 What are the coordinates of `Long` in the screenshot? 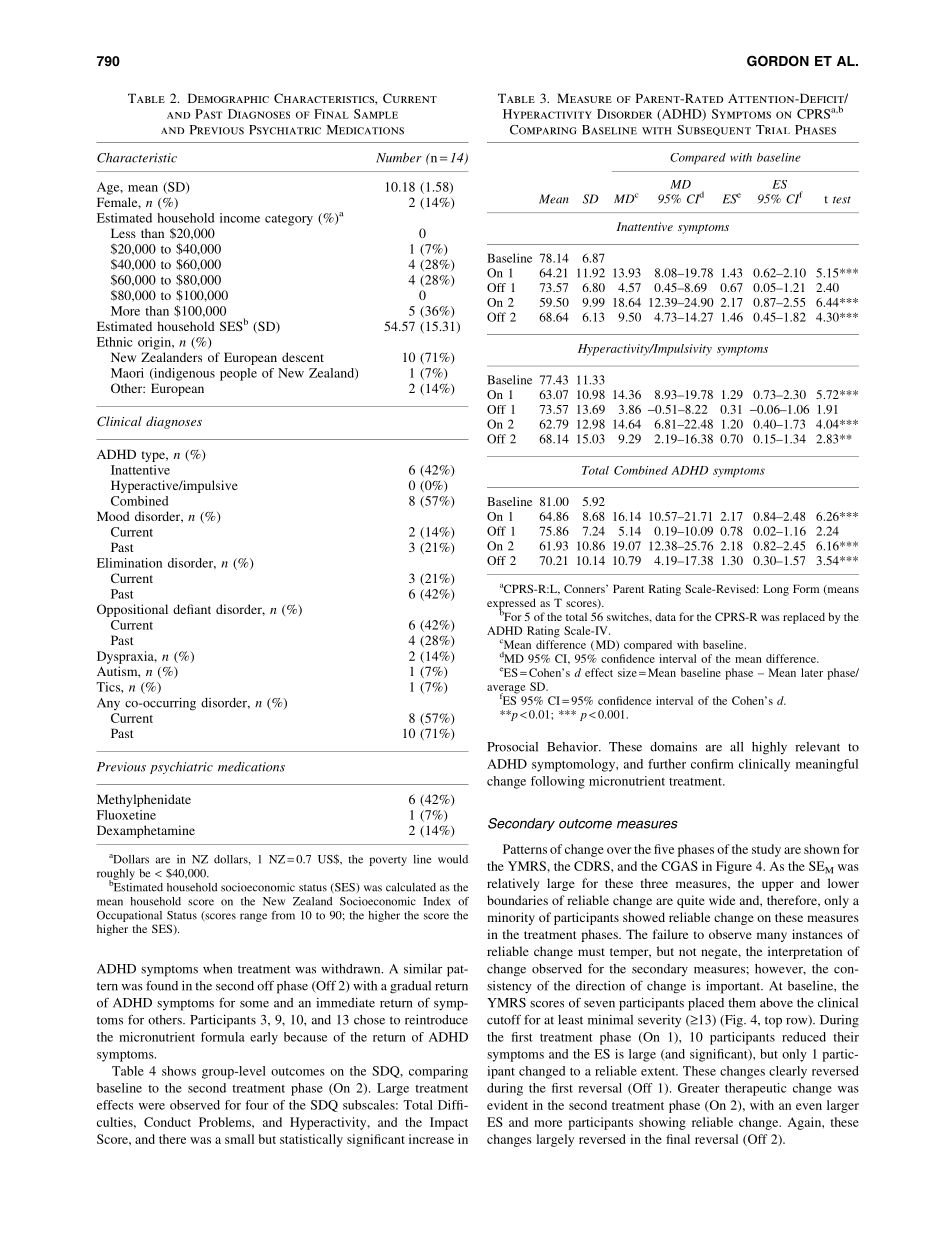 It's located at (776, 590).
